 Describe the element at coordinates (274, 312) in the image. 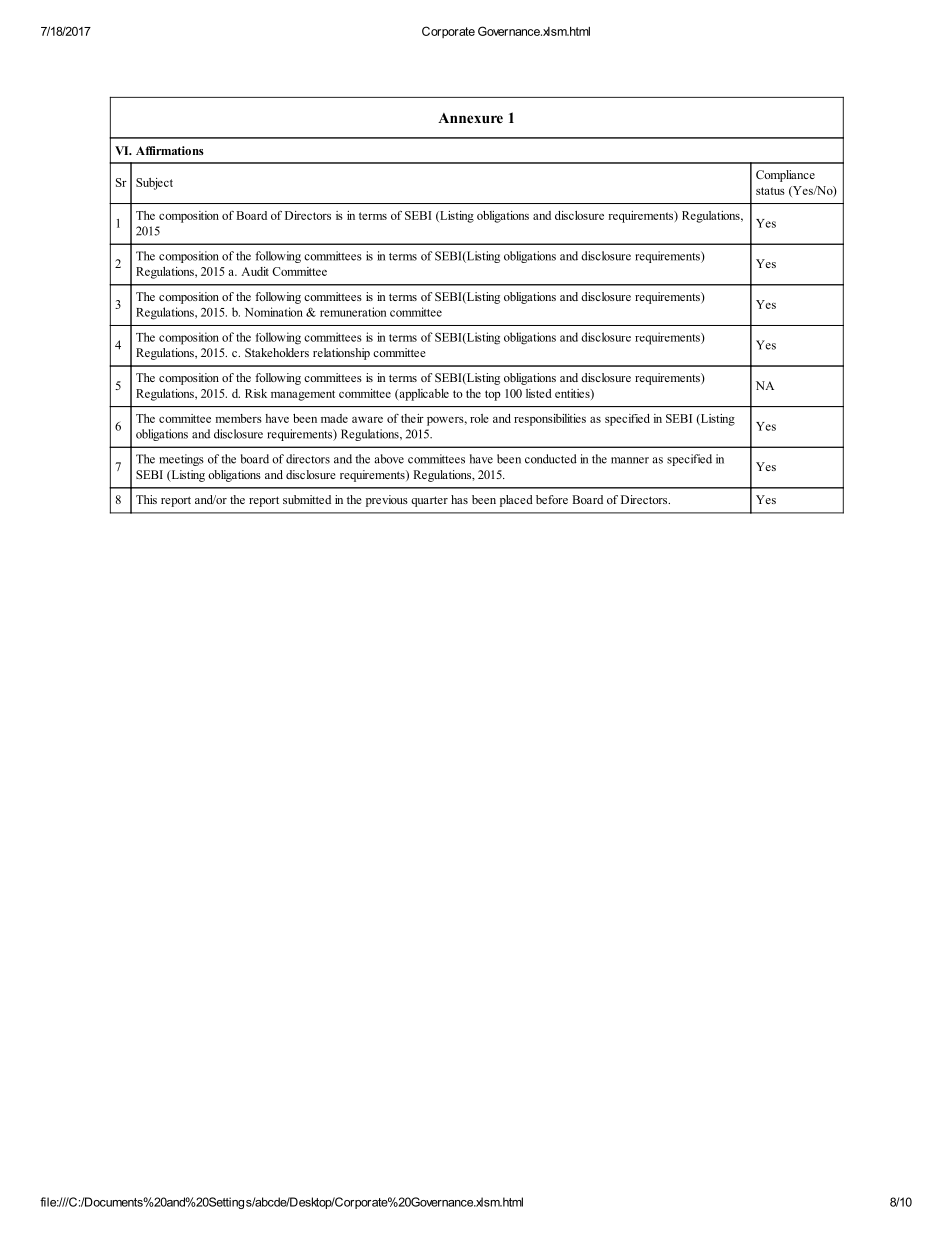

I see `Nomination` at that location.
